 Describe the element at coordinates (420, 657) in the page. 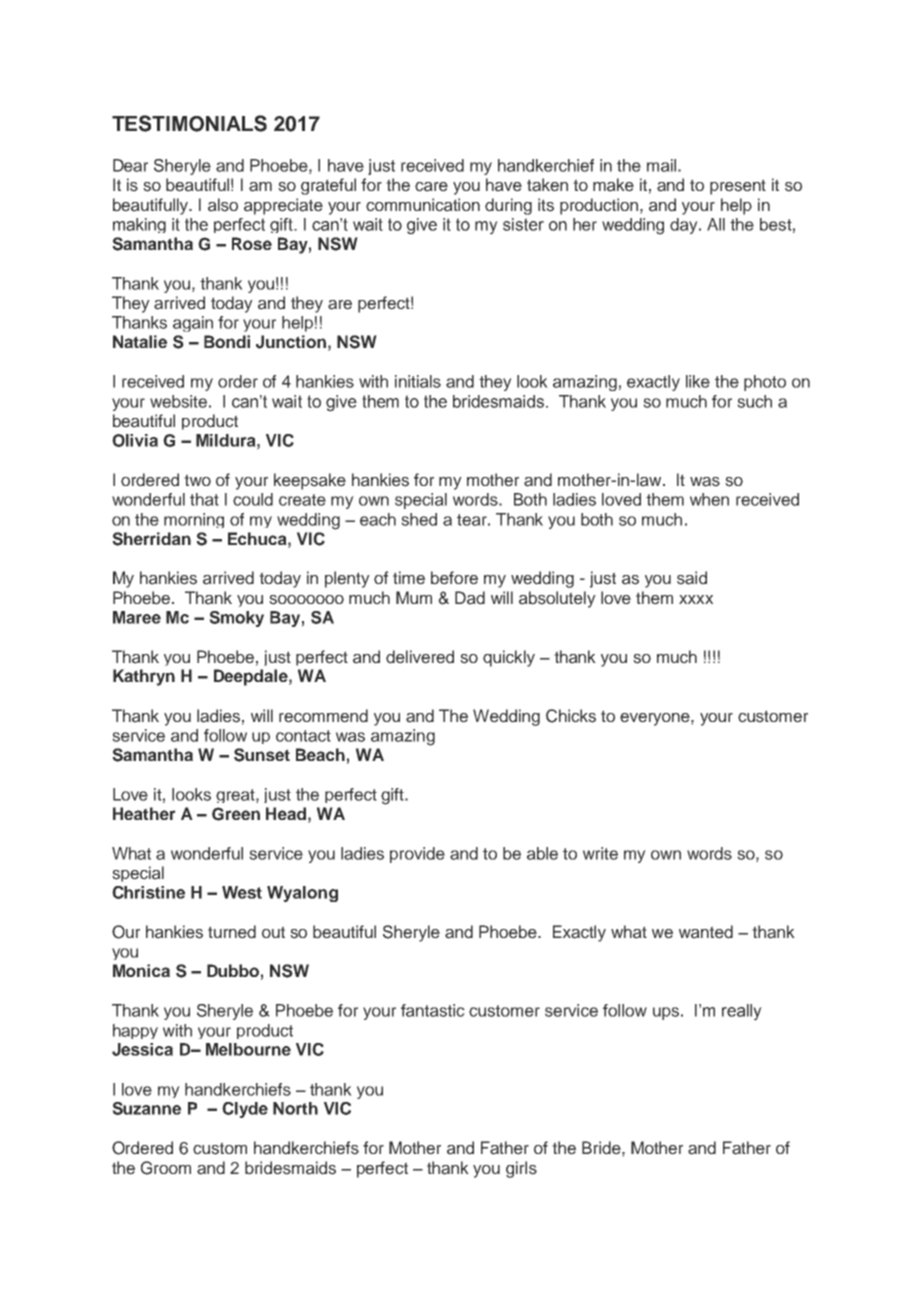

I see `delivered` at that location.
